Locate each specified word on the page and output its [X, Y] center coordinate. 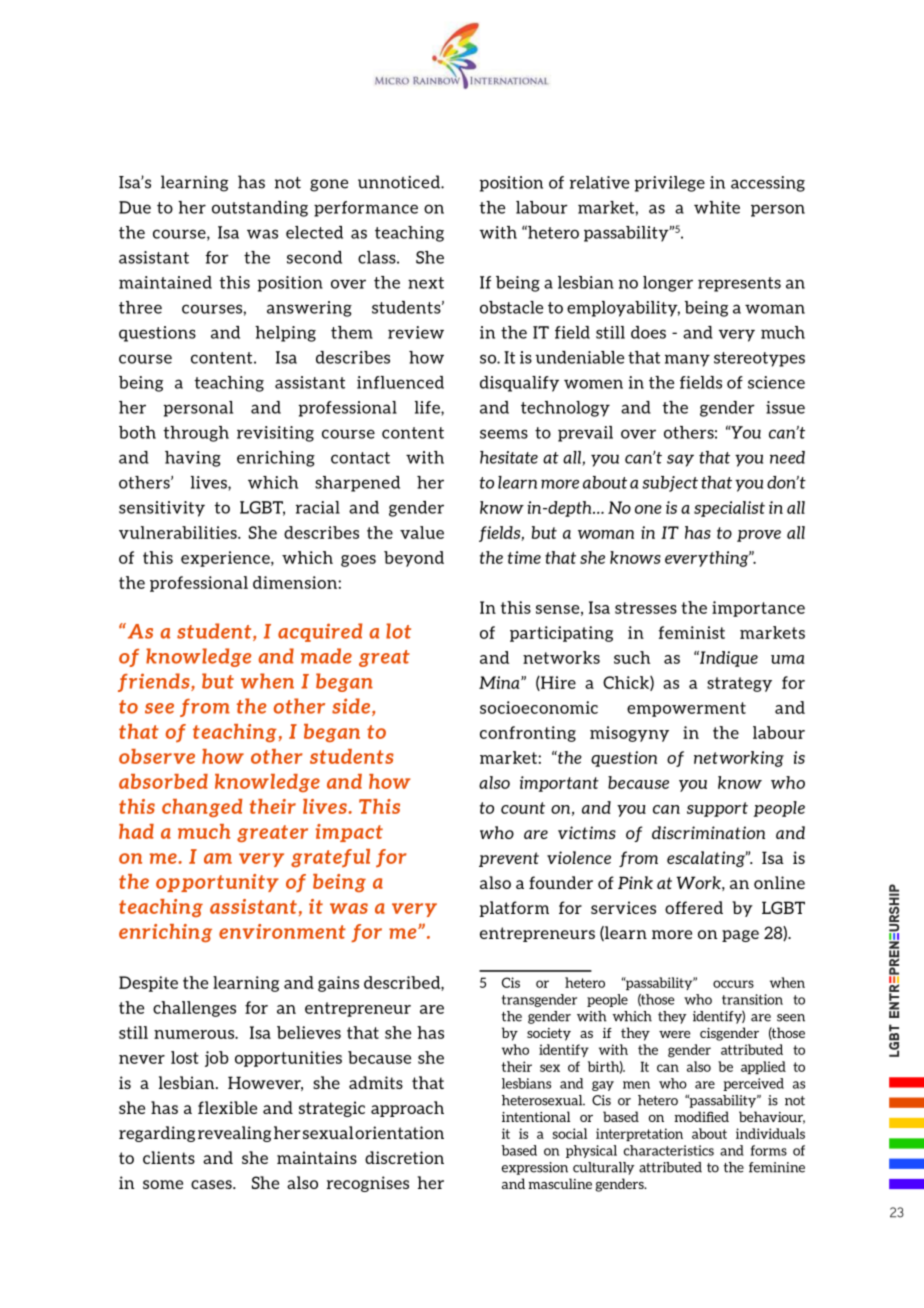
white [717, 207]
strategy [739, 684]
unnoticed [400, 182]
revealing [234, 1134]
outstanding [260, 209]
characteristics [669, 1150]
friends [155, 682]
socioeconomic [539, 707]
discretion [404, 1157]
